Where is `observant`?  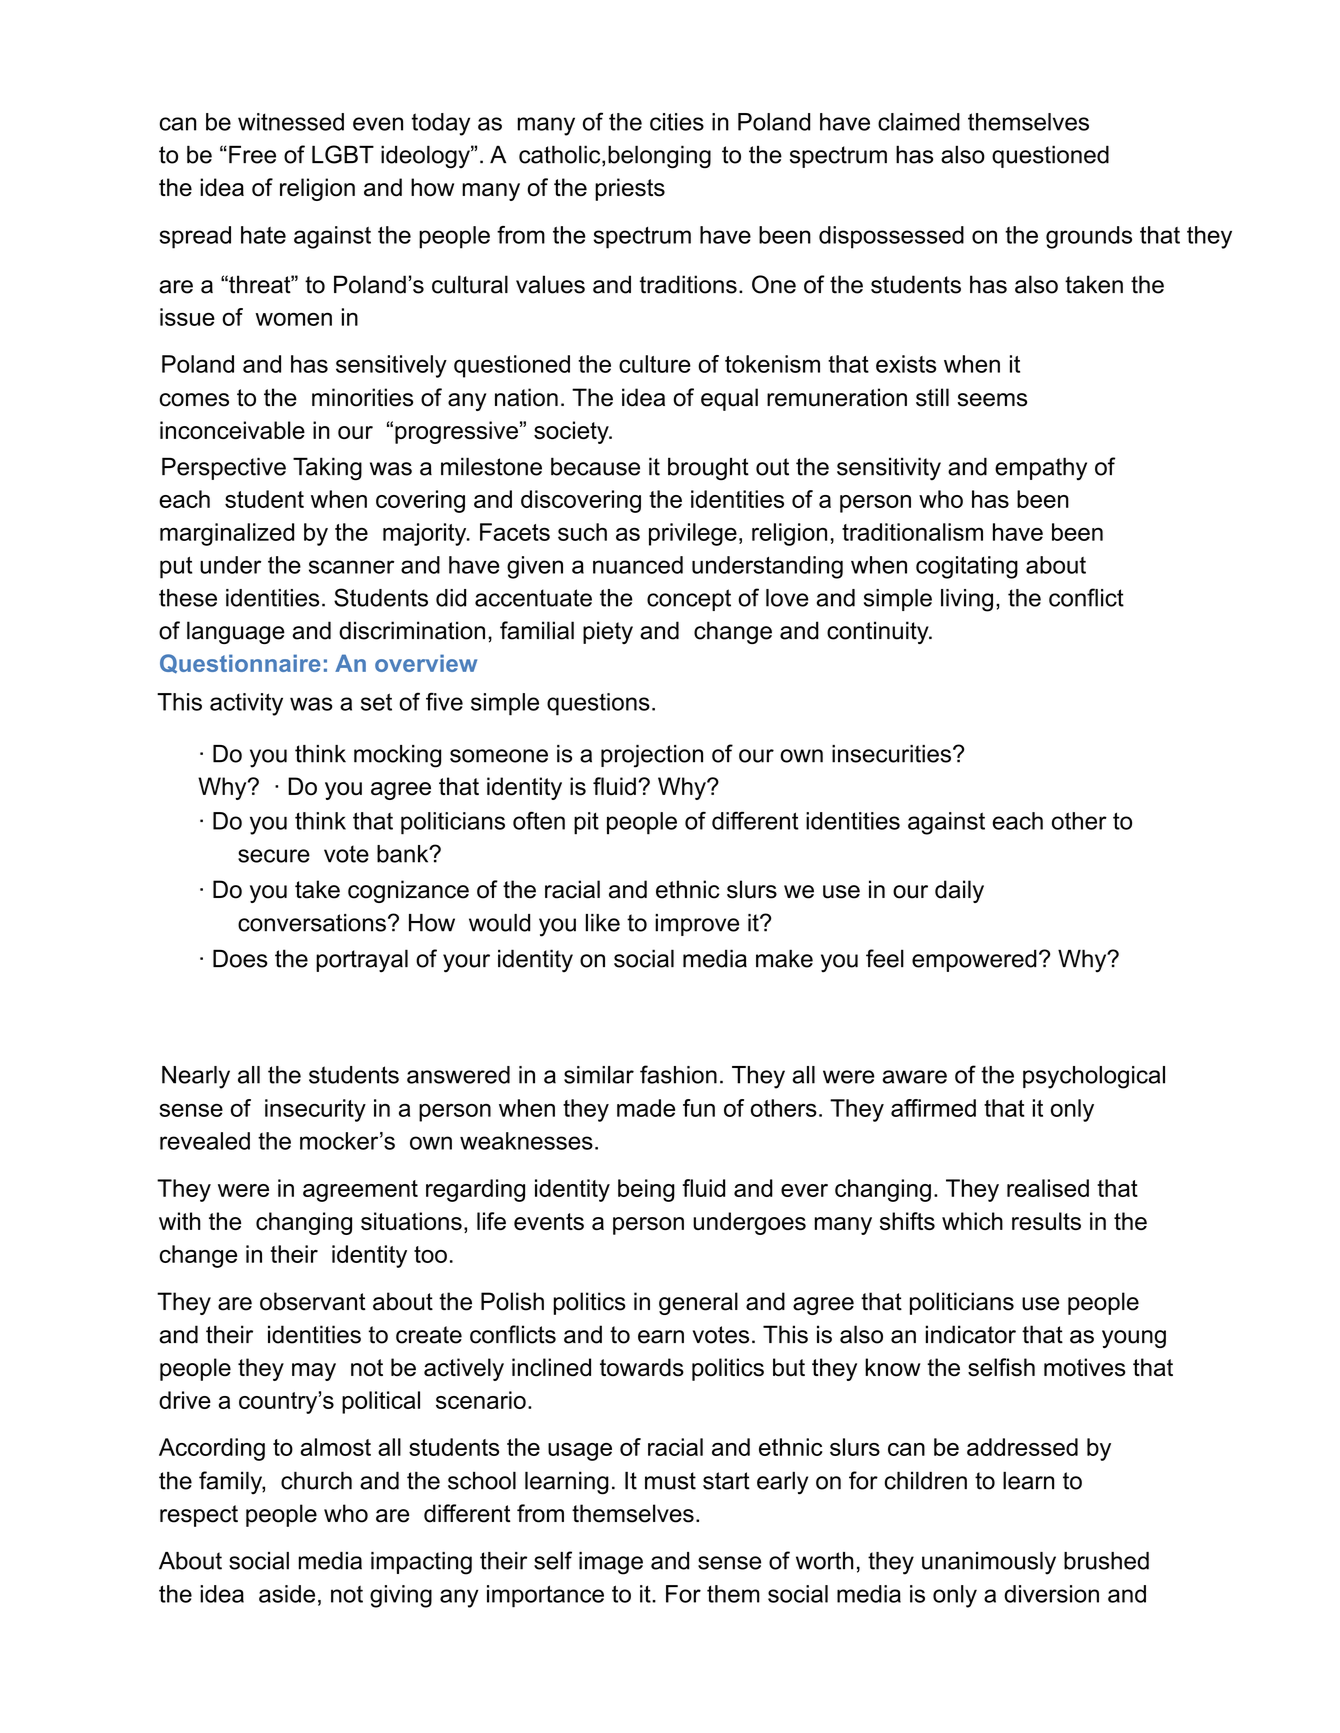 observant is located at coordinates (313, 1301).
